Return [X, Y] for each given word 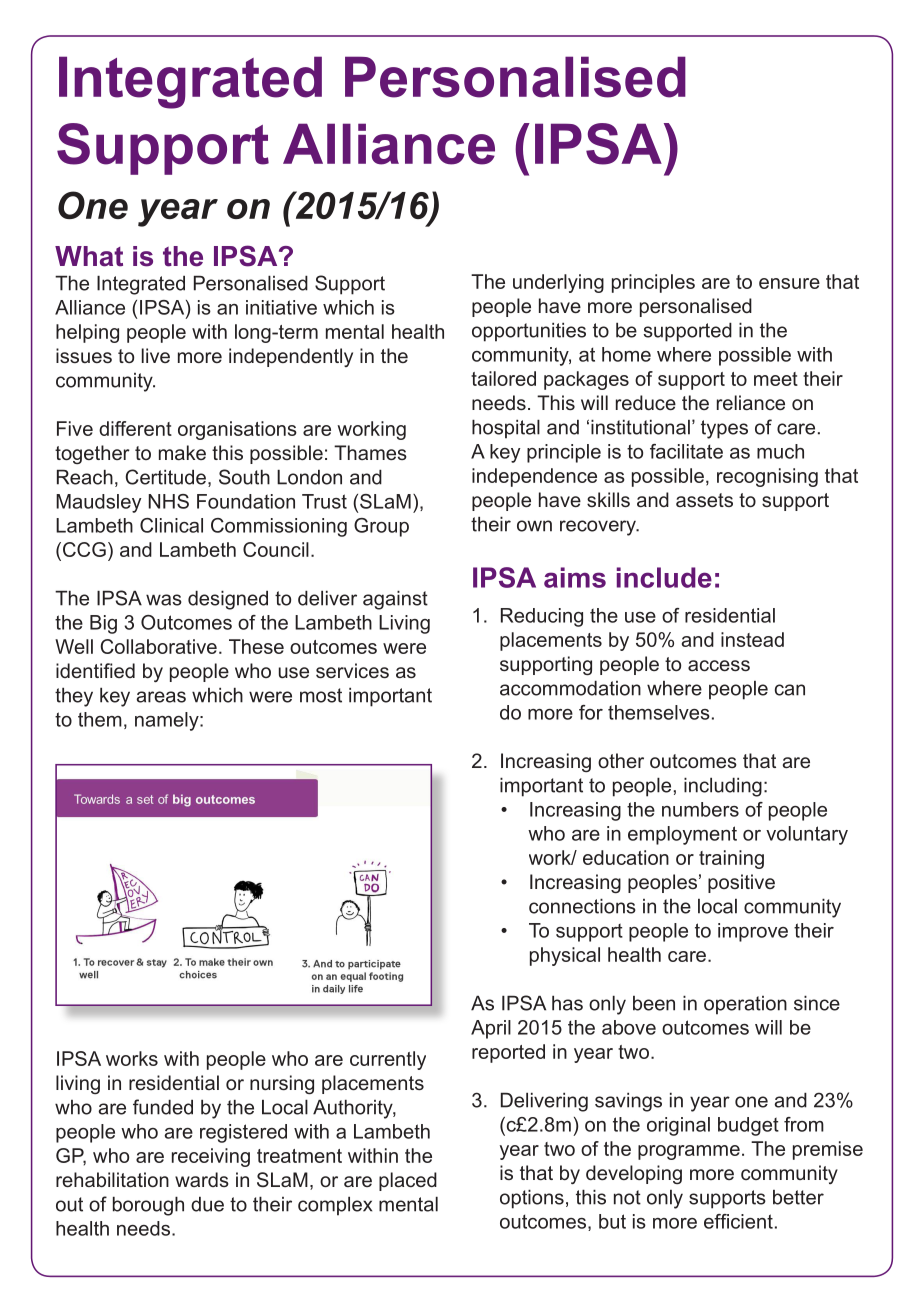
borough [148, 1206]
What [89, 256]
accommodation [570, 688]
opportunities [529, 332]
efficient [738, 1221]
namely [168, 721]
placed [408, 1181]
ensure [789, 283]
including [723, 787]
